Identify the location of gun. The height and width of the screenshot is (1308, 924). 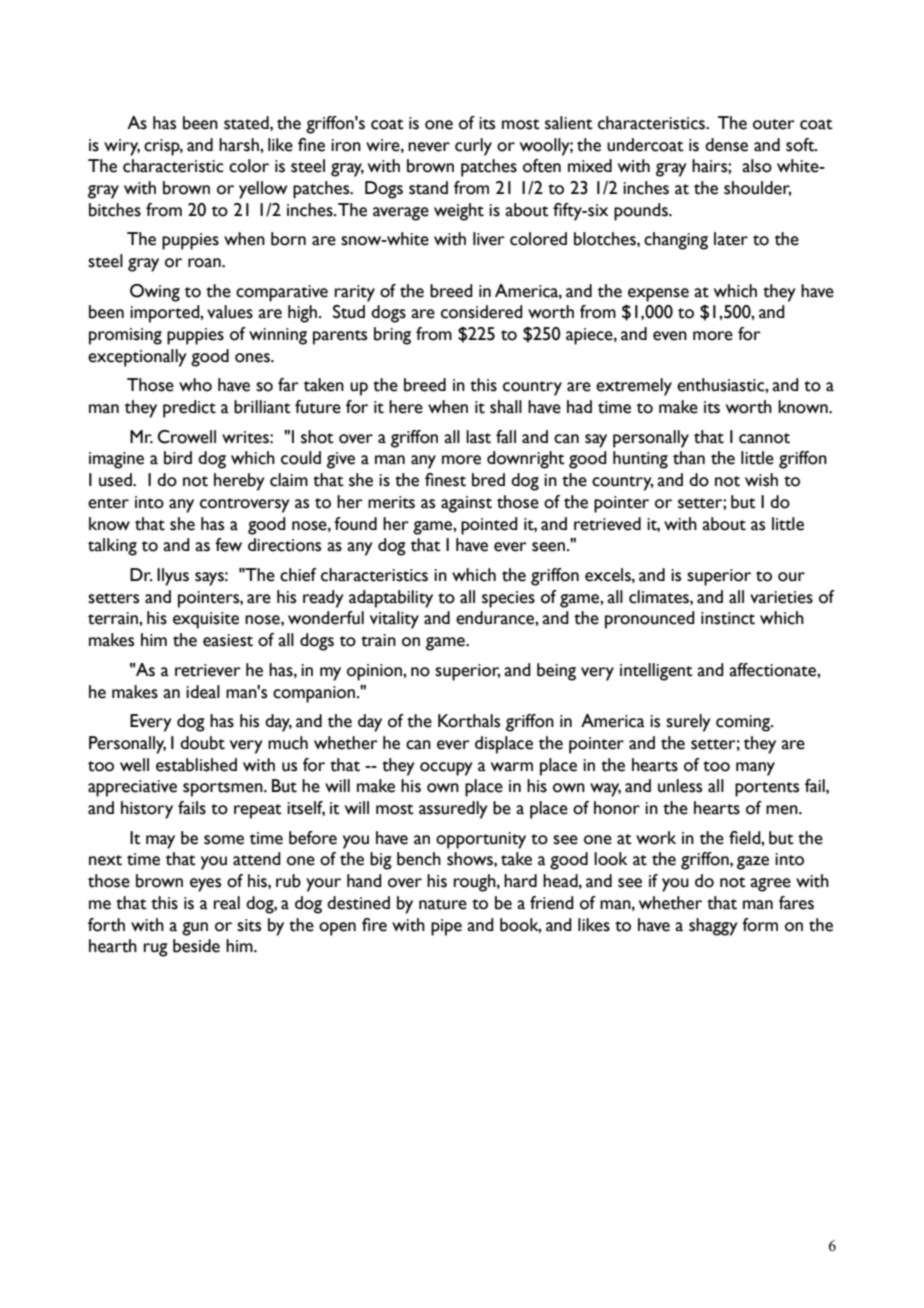
(195, 929).
